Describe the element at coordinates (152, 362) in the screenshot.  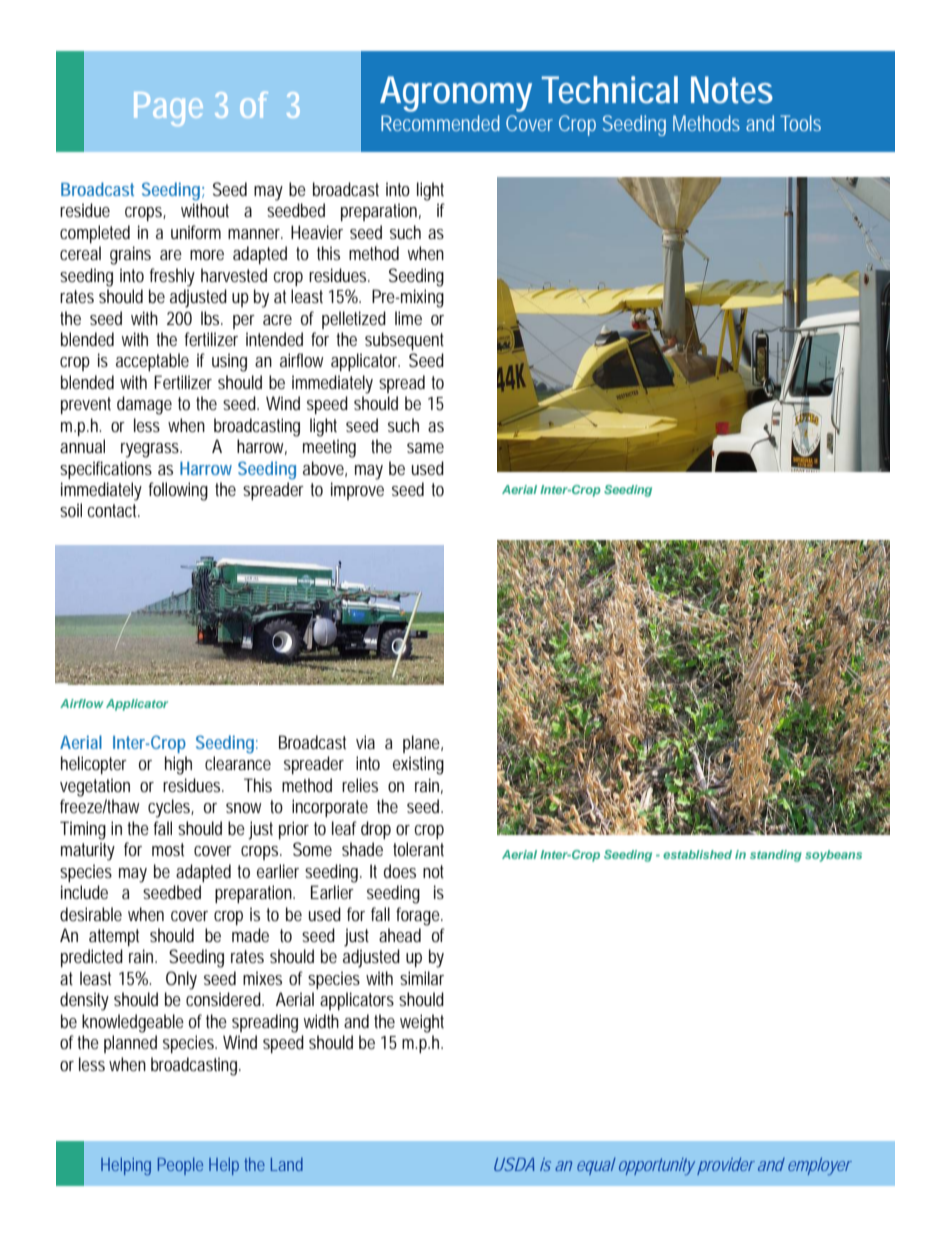
I see `acceptable` at that location.
